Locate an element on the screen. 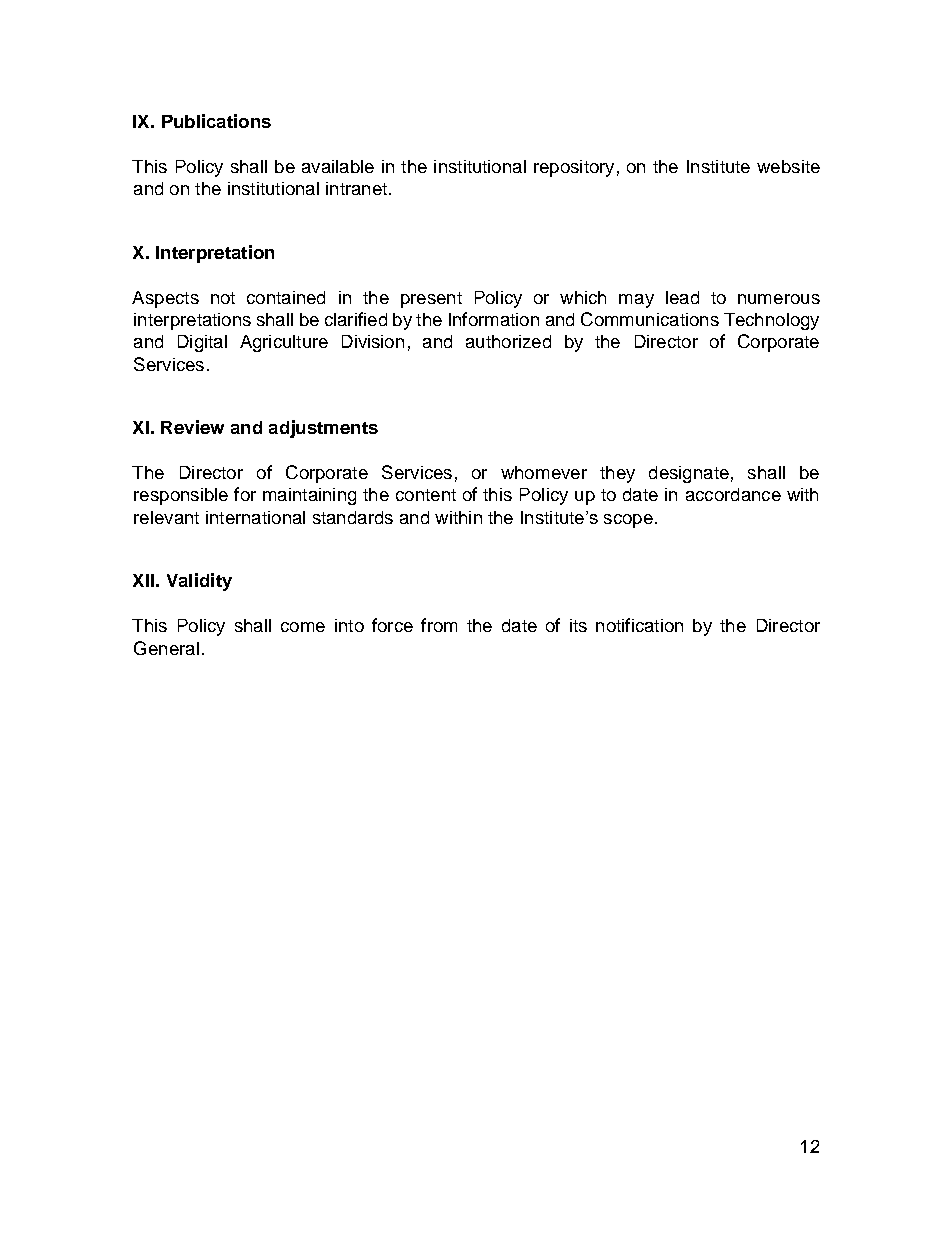 Image resolution: width=952 pixels, height=1233 pixels. Digital is located at coordinates (202, 343).
